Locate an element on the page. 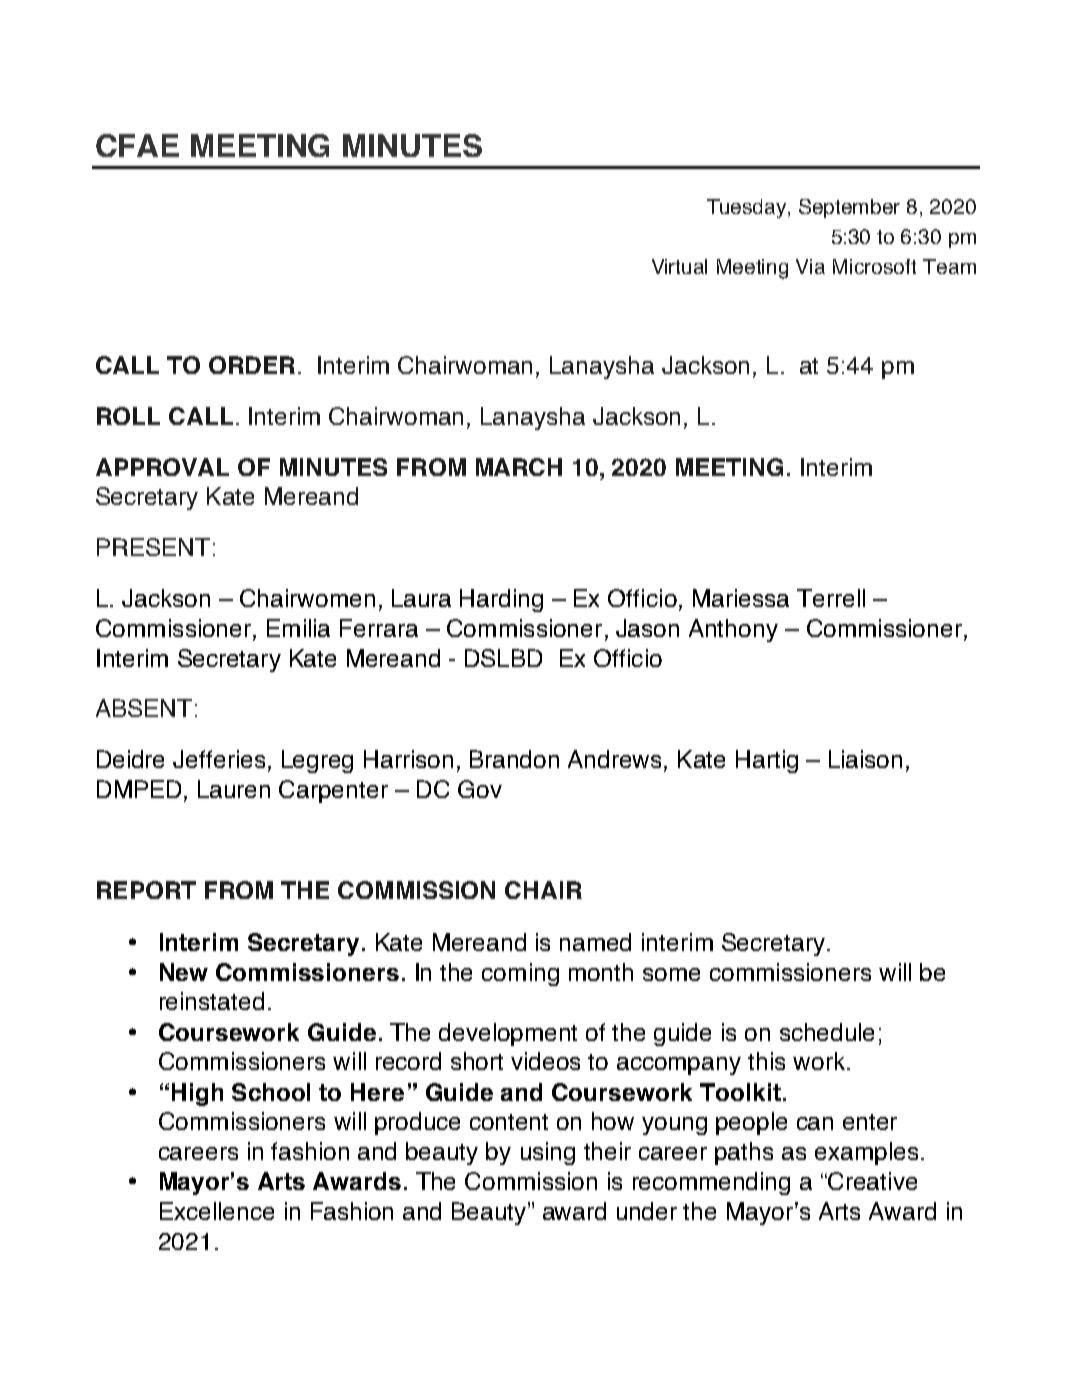 This document has height=1385, width=1071. Virtual is located at coordinates (679, 266).
